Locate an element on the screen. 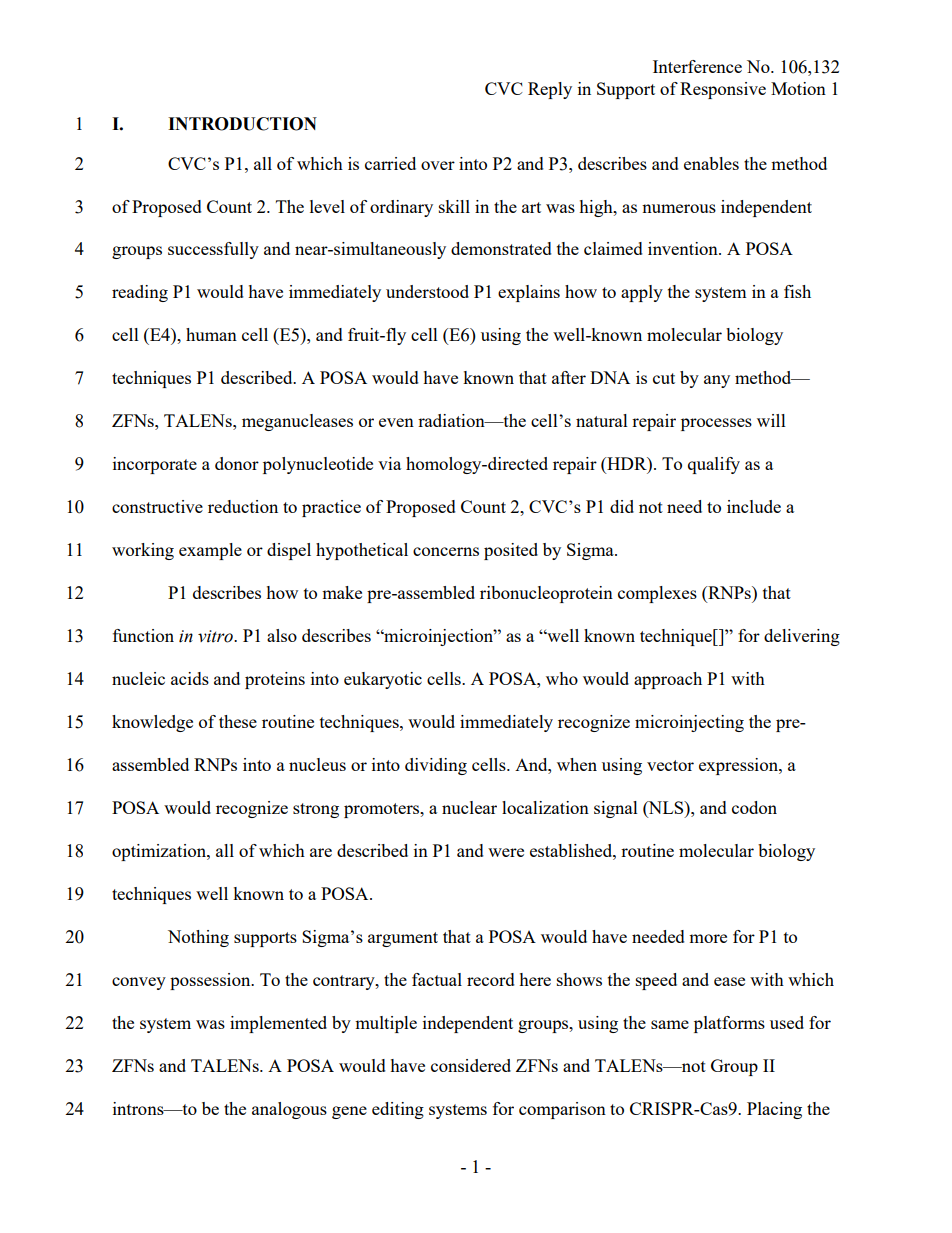 Image resolution: width=952 pixels, height=1233 pixels. considered is located at coordinates (471, 1065).
